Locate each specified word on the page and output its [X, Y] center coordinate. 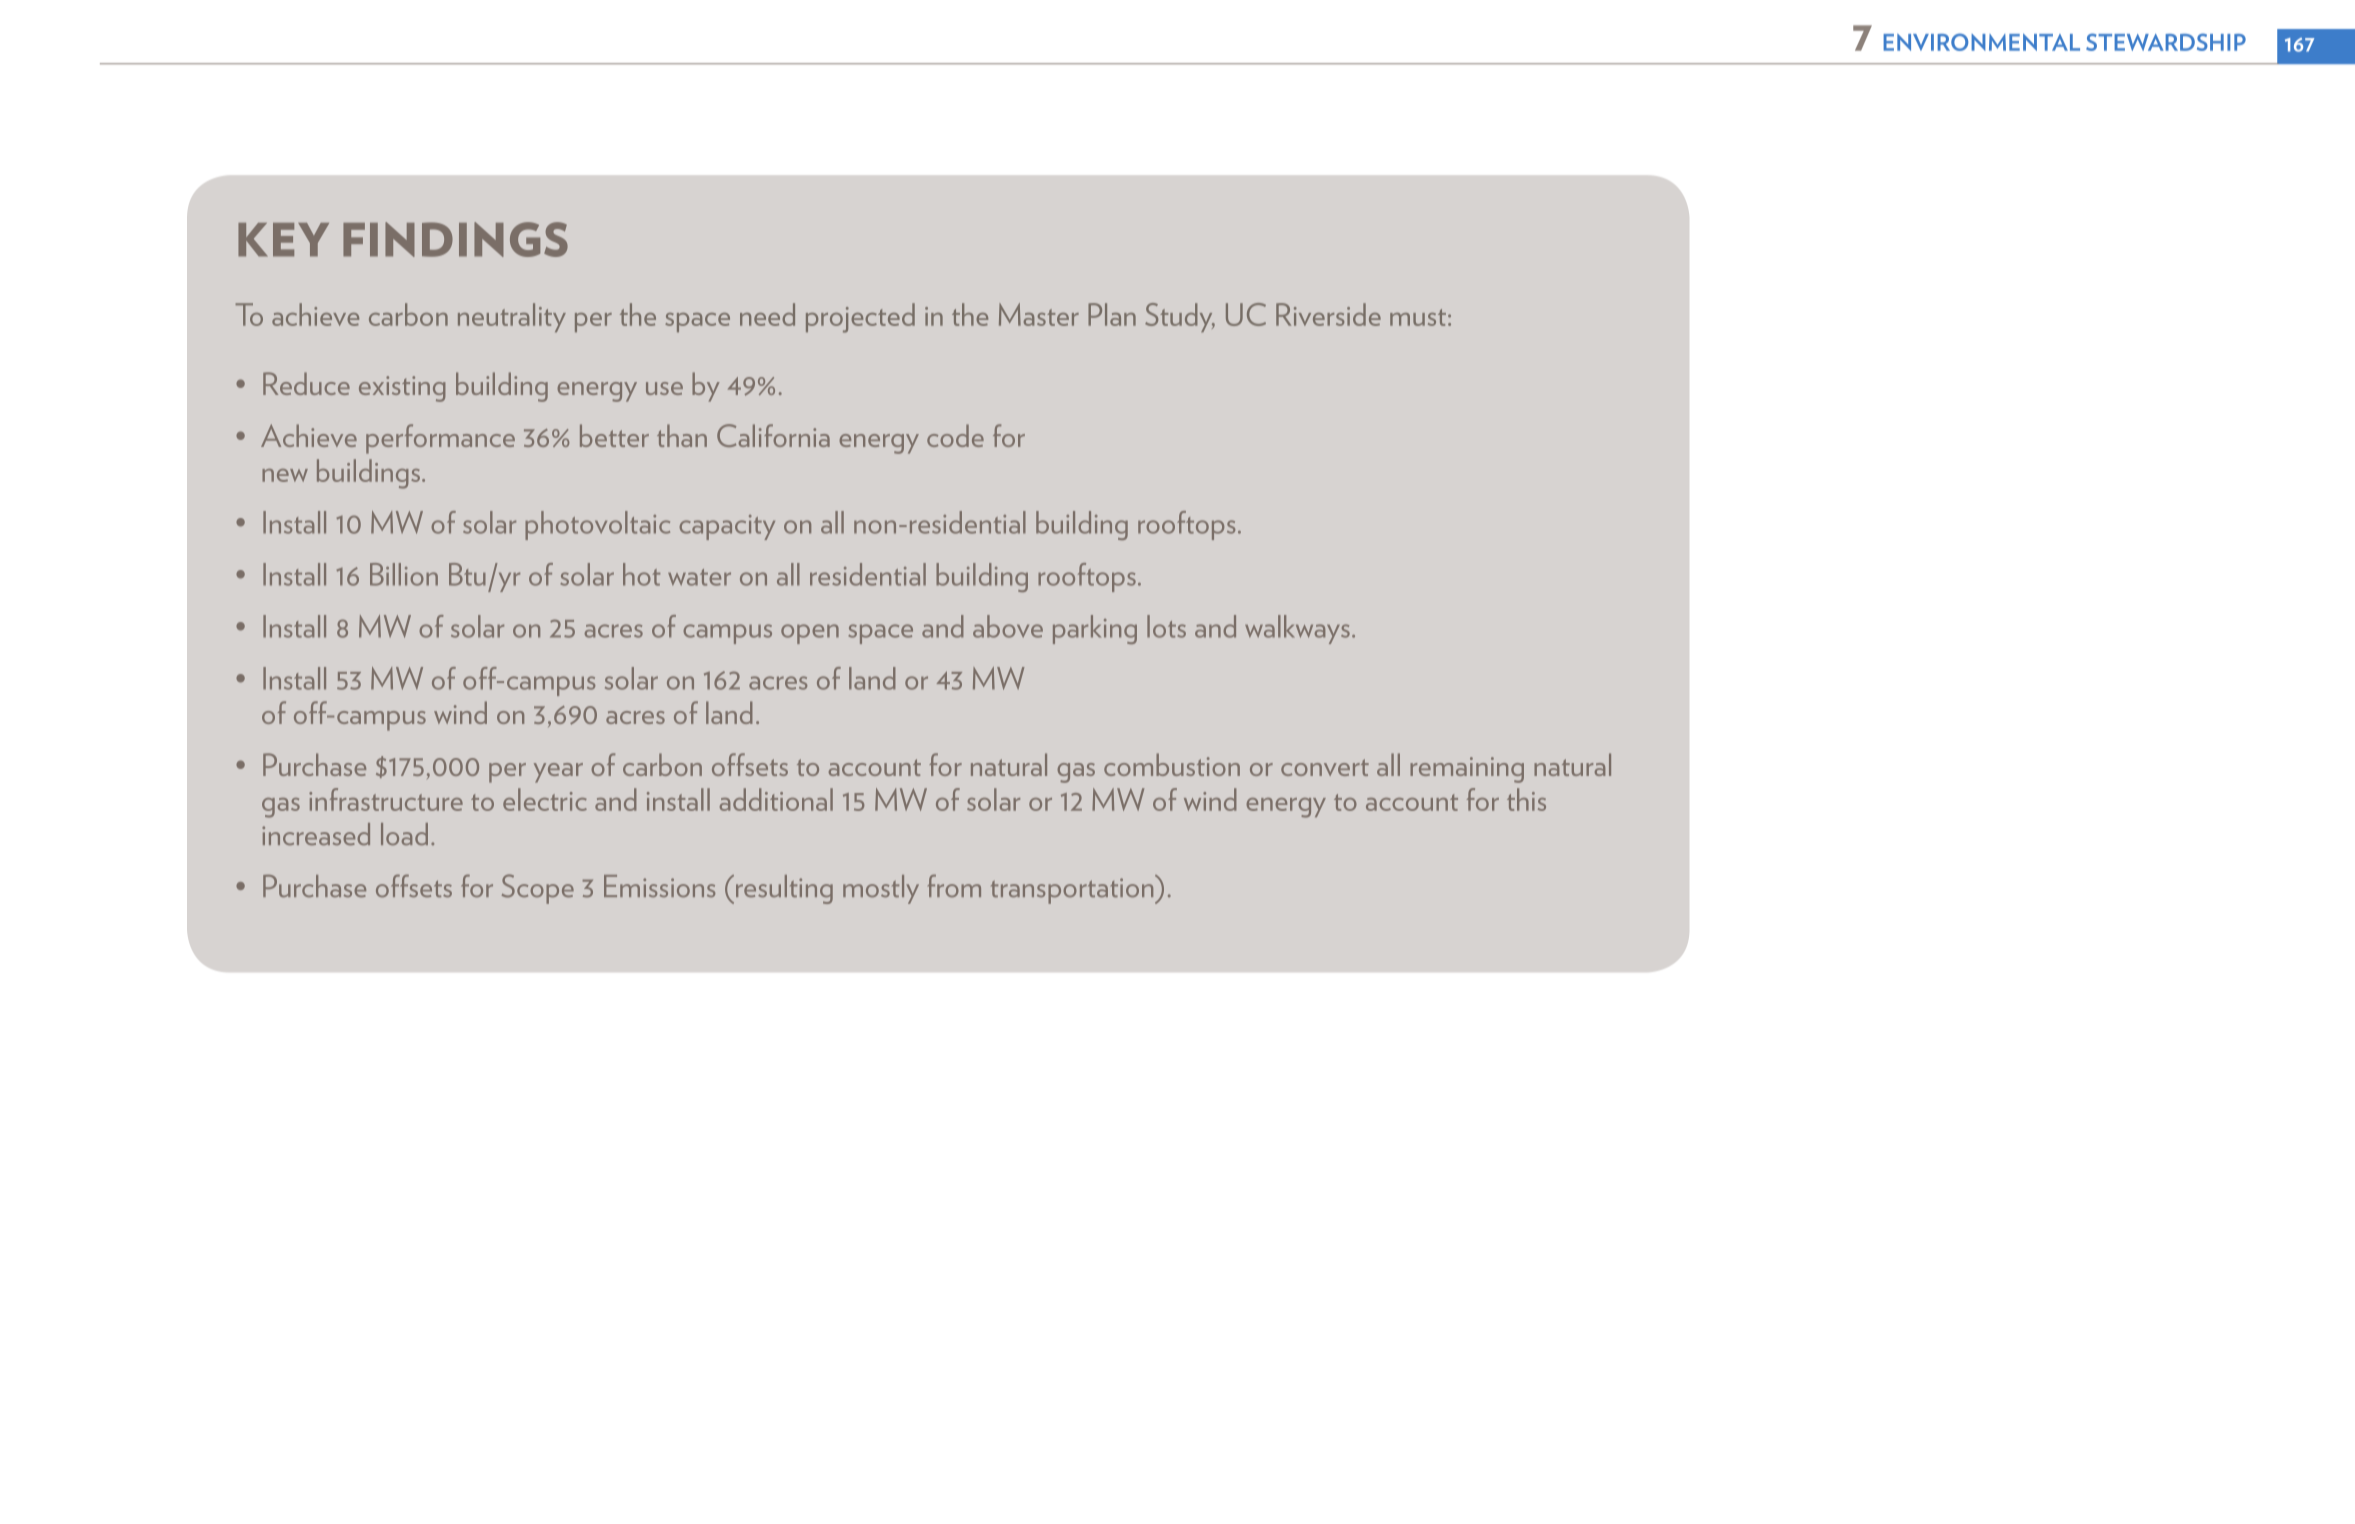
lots [1166, 626]
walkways [1297, 629]
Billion [404, 574]
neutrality [512, 317]
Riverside [1328, 314]
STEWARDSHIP [2166, 42]
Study [1180, 317]
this [1526, 799]
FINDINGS [455, 239]
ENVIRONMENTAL [1981, 42]
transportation [1073, 890]
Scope [538, 889]
